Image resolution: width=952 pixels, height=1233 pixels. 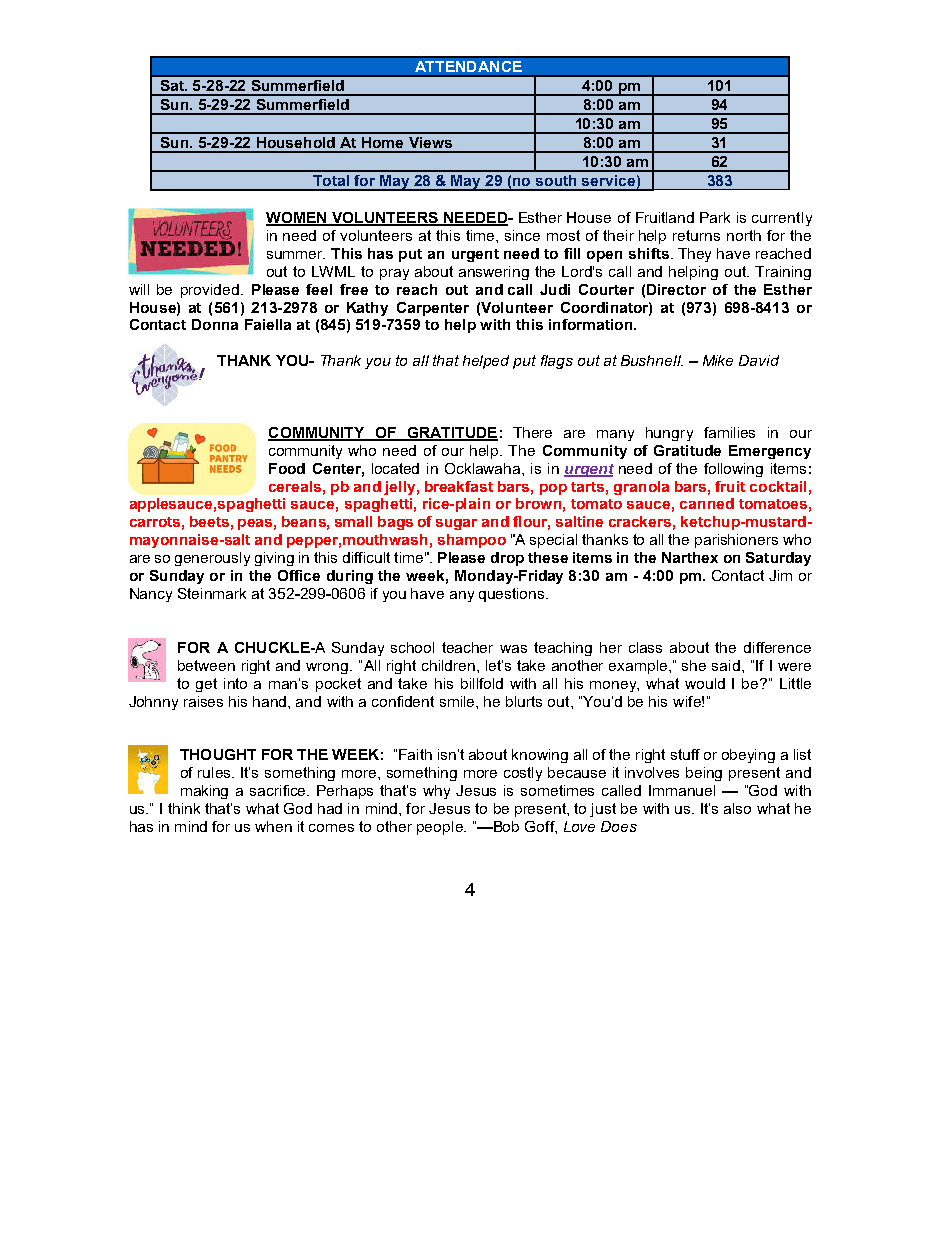 I want to click on north, so click(x=744, y=235).
